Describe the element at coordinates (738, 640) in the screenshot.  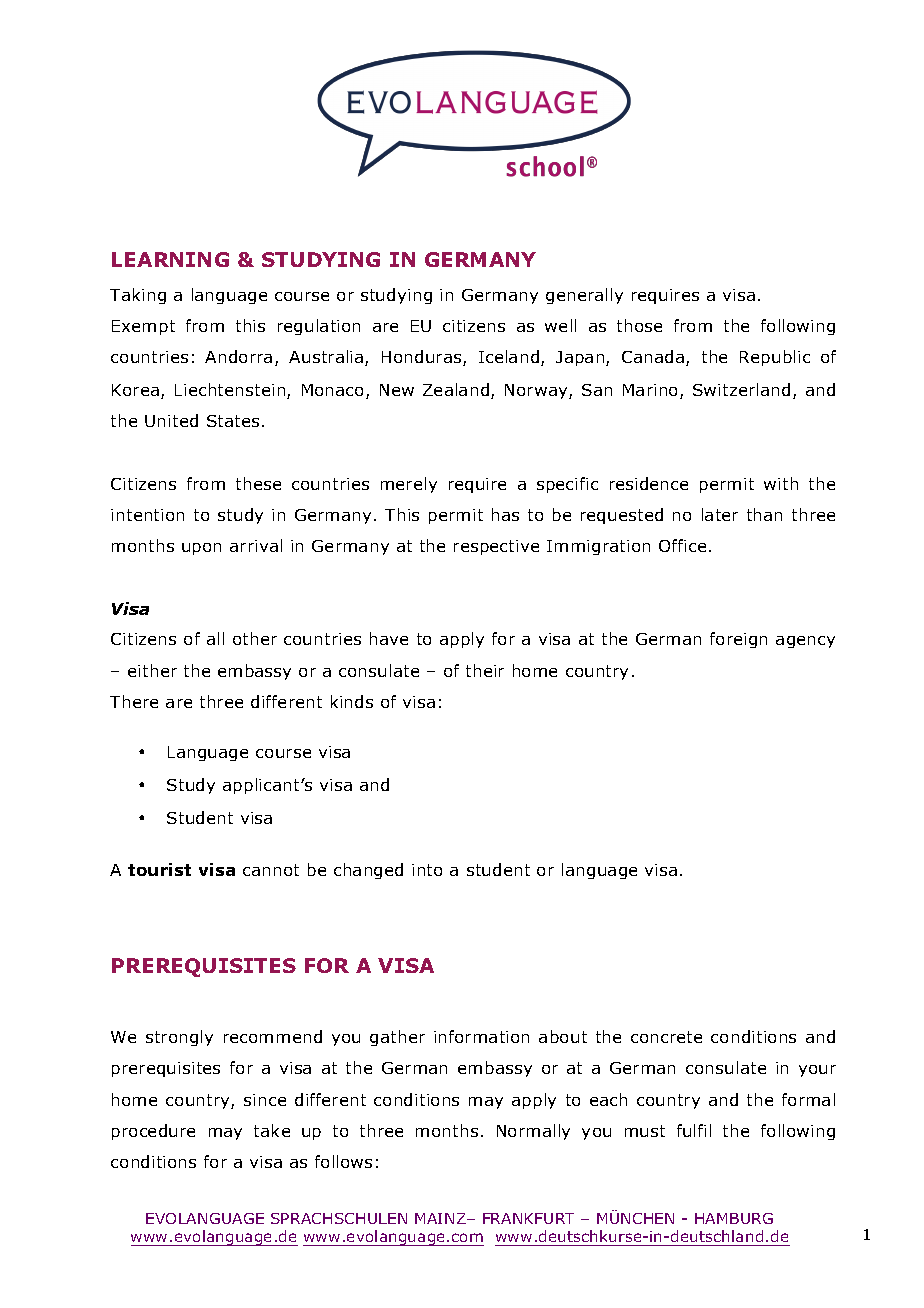
I see `foreign` at that location.
